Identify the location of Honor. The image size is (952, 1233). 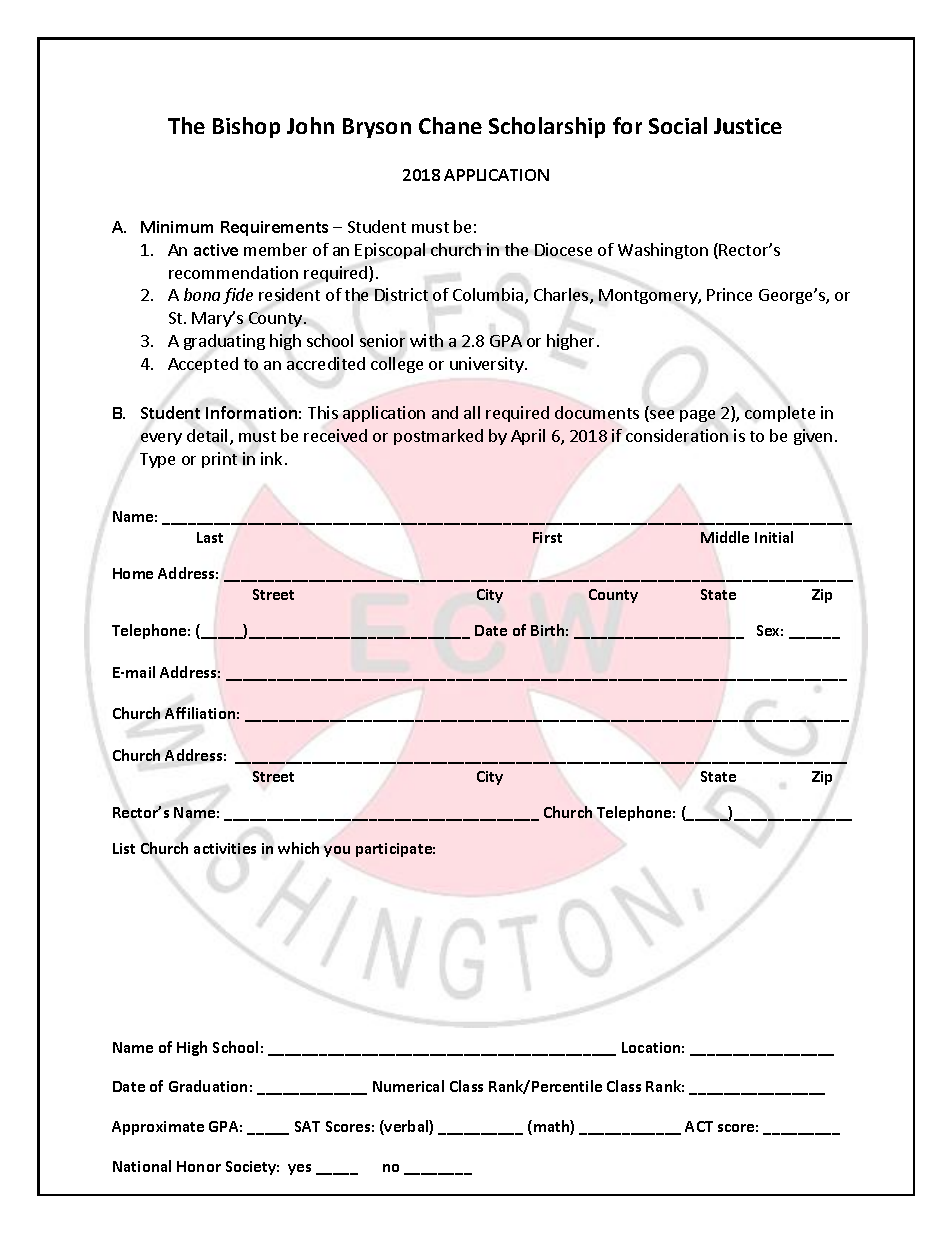
(199, 1166).
